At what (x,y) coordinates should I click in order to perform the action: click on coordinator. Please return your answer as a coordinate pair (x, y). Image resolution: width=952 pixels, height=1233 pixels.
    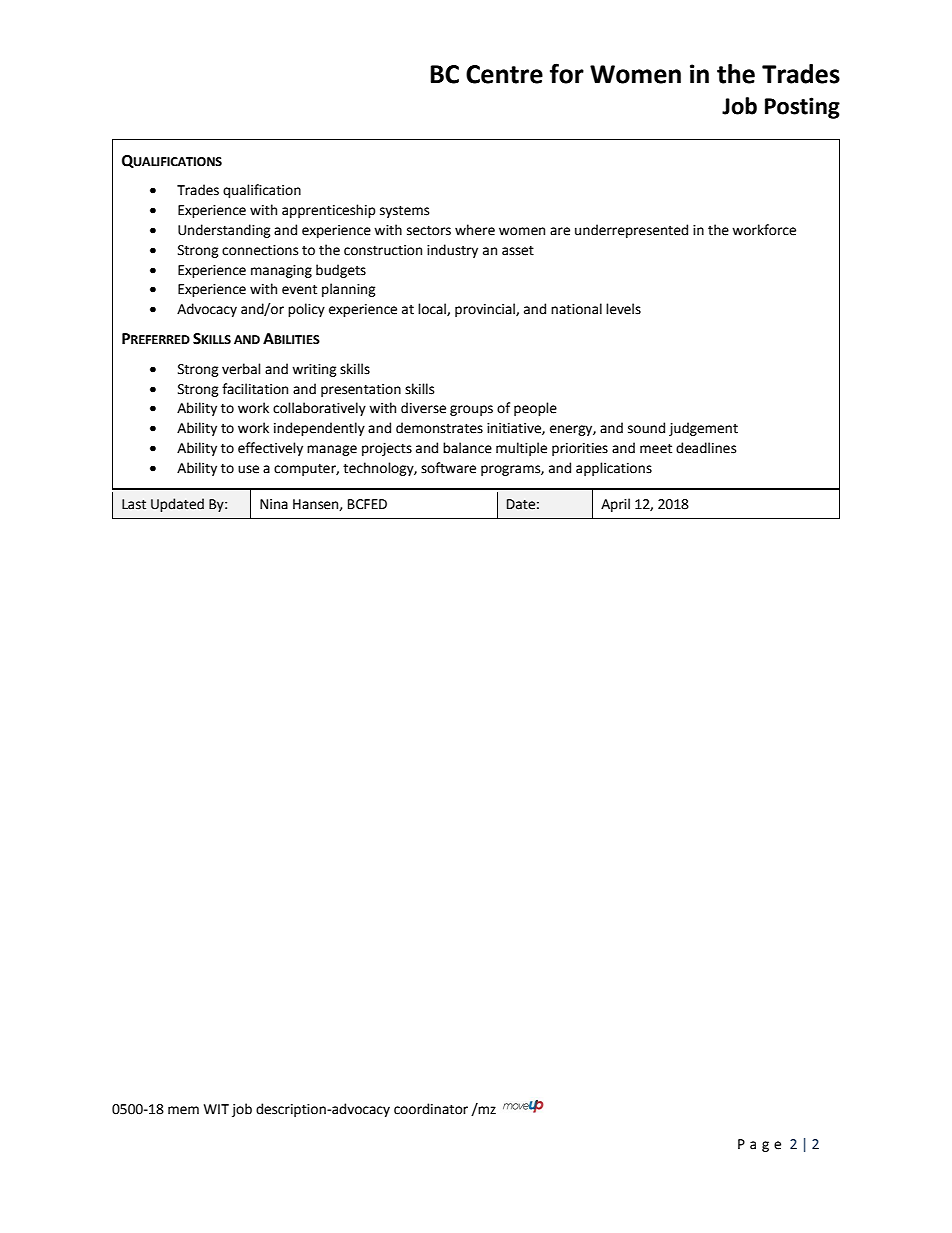
    Looking at the image, I should click on (431, 1109).
